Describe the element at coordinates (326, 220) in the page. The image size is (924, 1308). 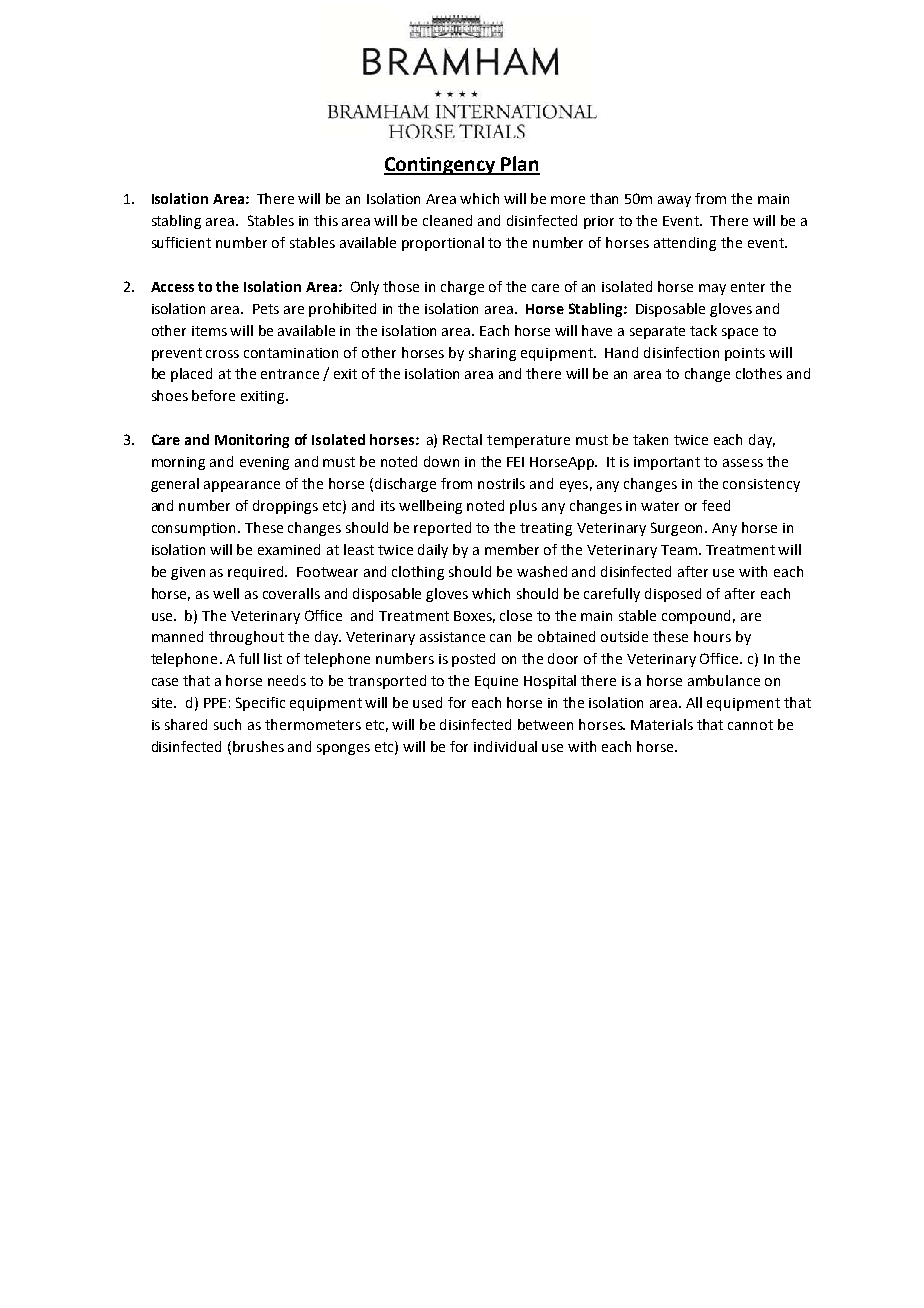
I see `this` at that location.
